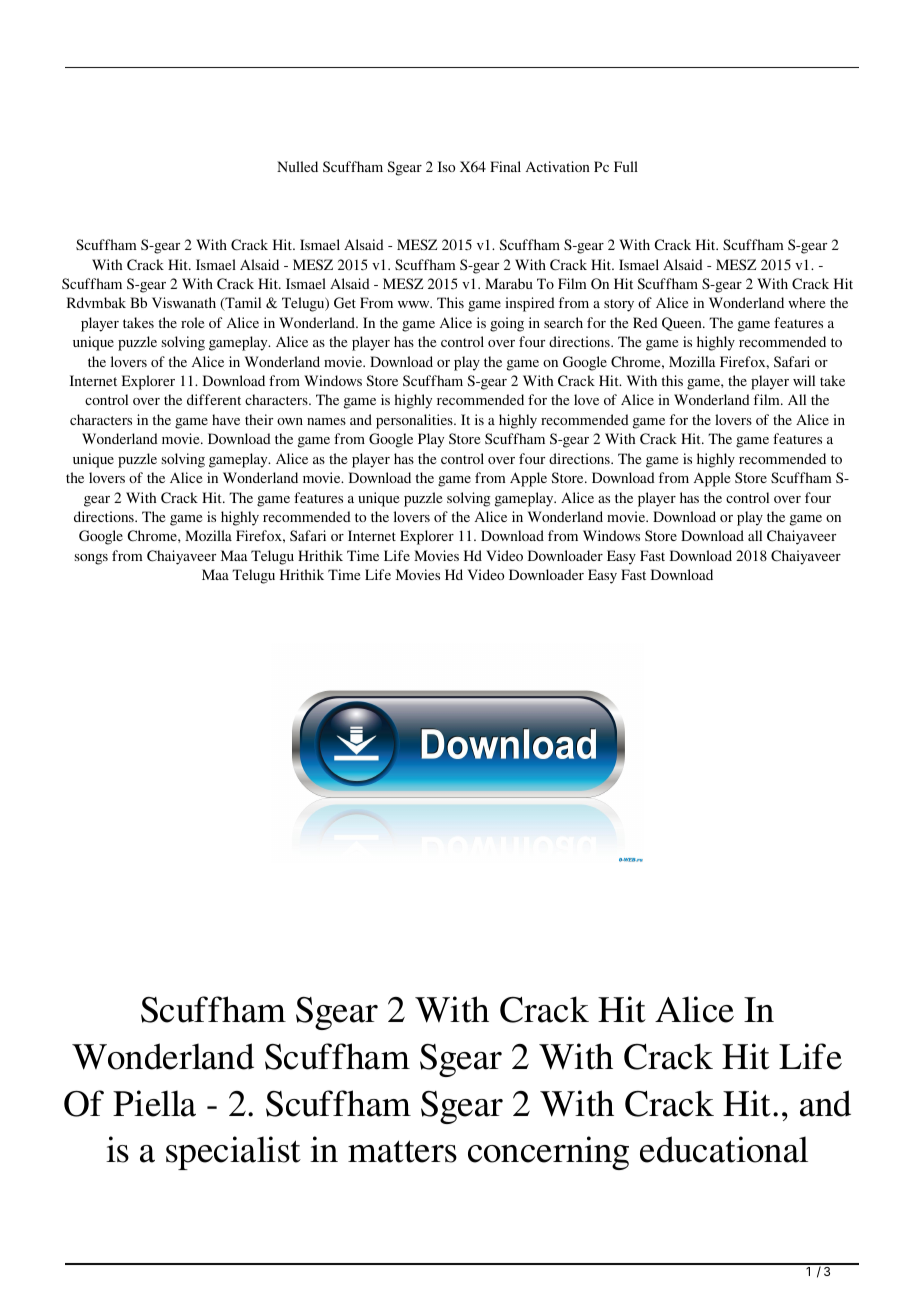 The image size is (924, 1308). What do you see at coordinates (548, 1153) in the screenshot?
I see `concerning` at bounding box center [548, 1153].
